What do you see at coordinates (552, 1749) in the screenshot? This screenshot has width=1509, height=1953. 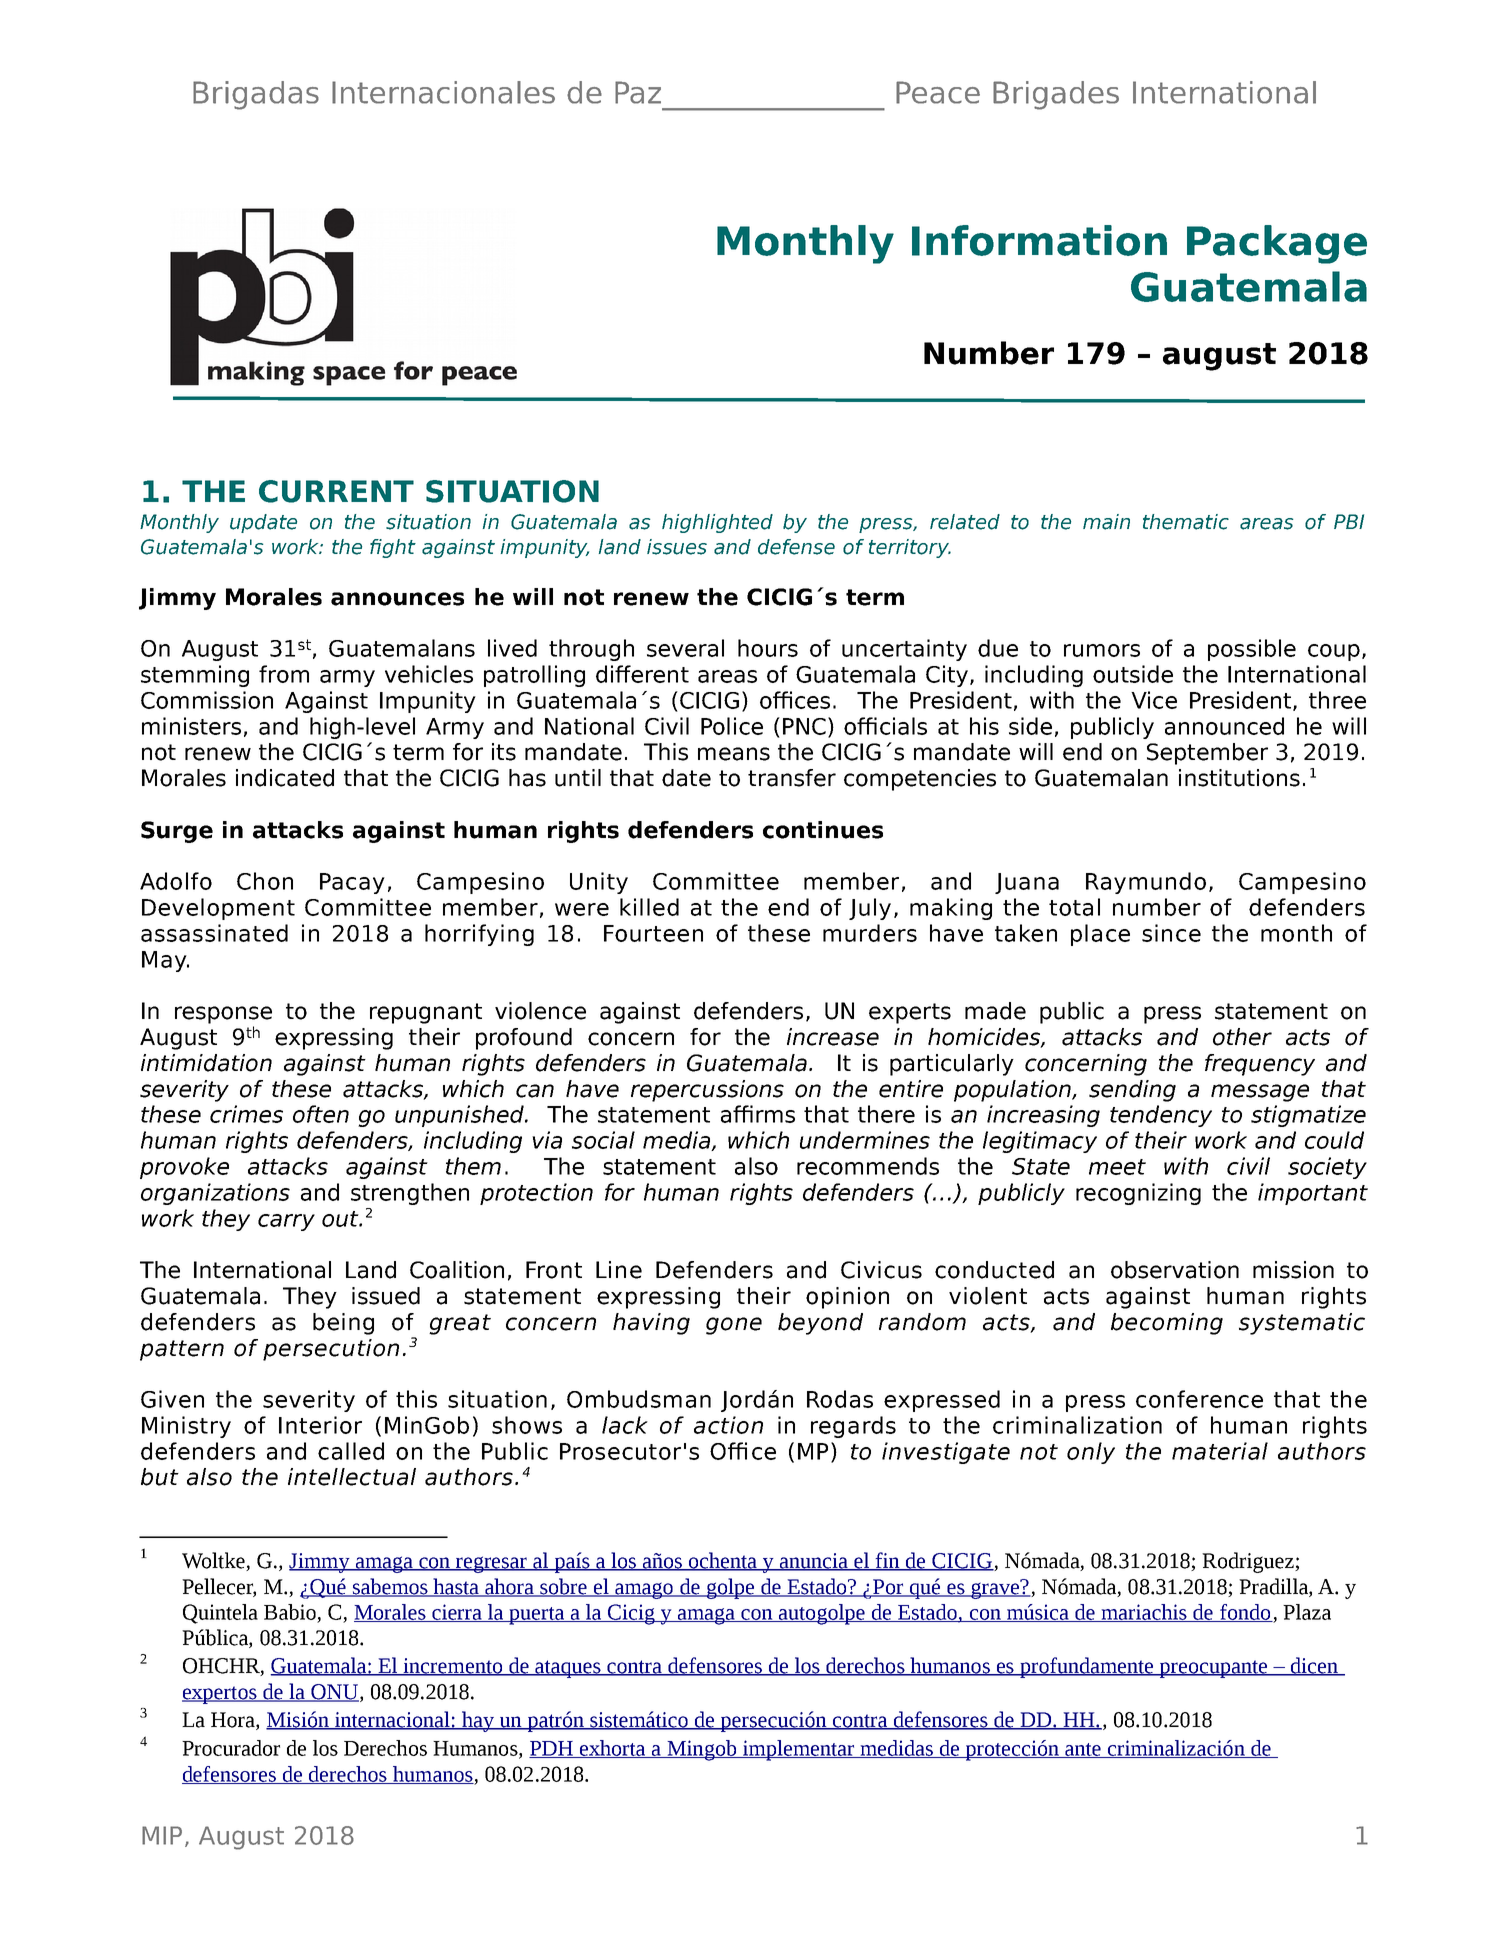 I see `PDH` at bounding box center [552, 1749].
